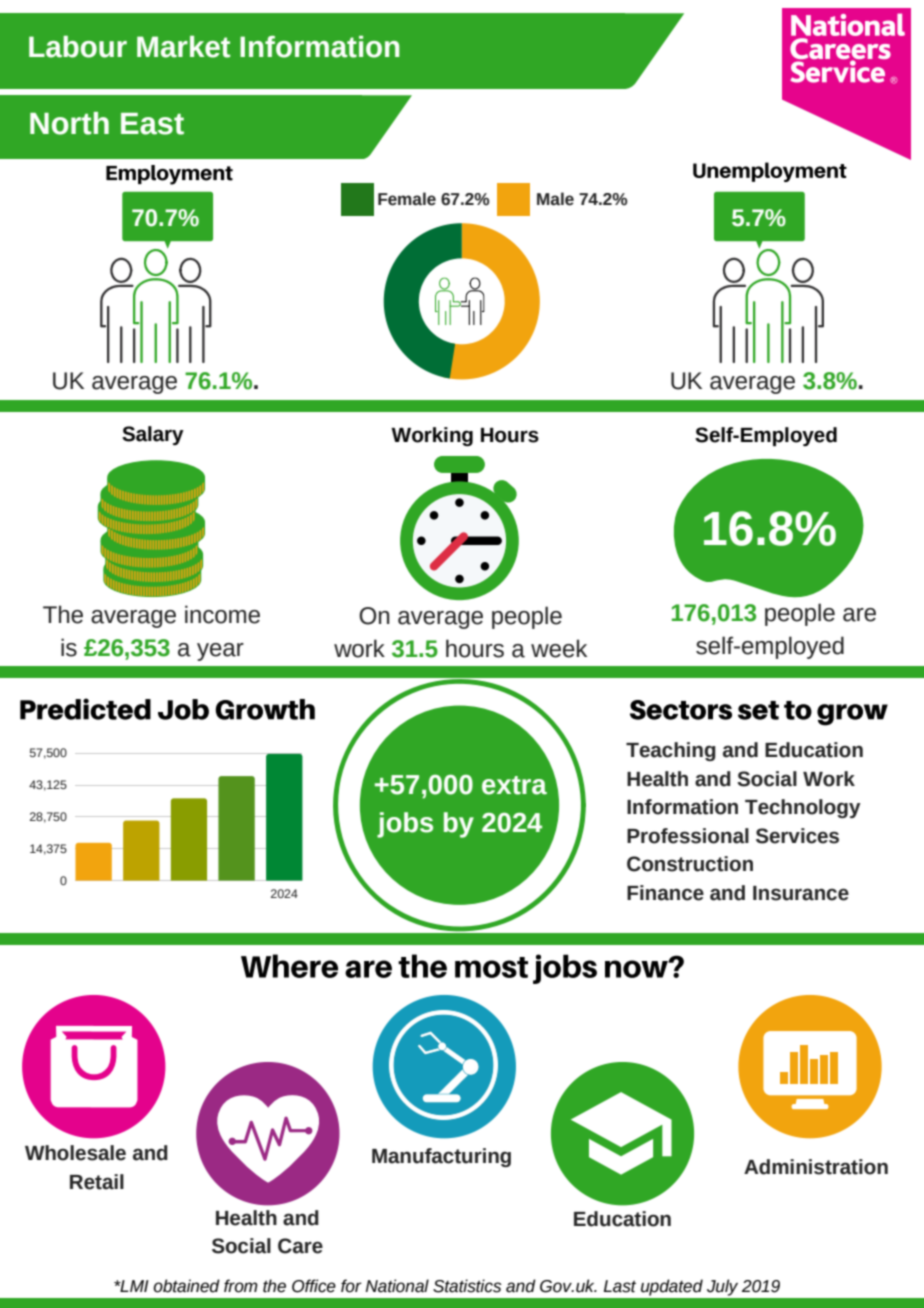  What do you see at coordinates (289, 966) in the document?
I see `Where` at bounding box center [289, 966].
